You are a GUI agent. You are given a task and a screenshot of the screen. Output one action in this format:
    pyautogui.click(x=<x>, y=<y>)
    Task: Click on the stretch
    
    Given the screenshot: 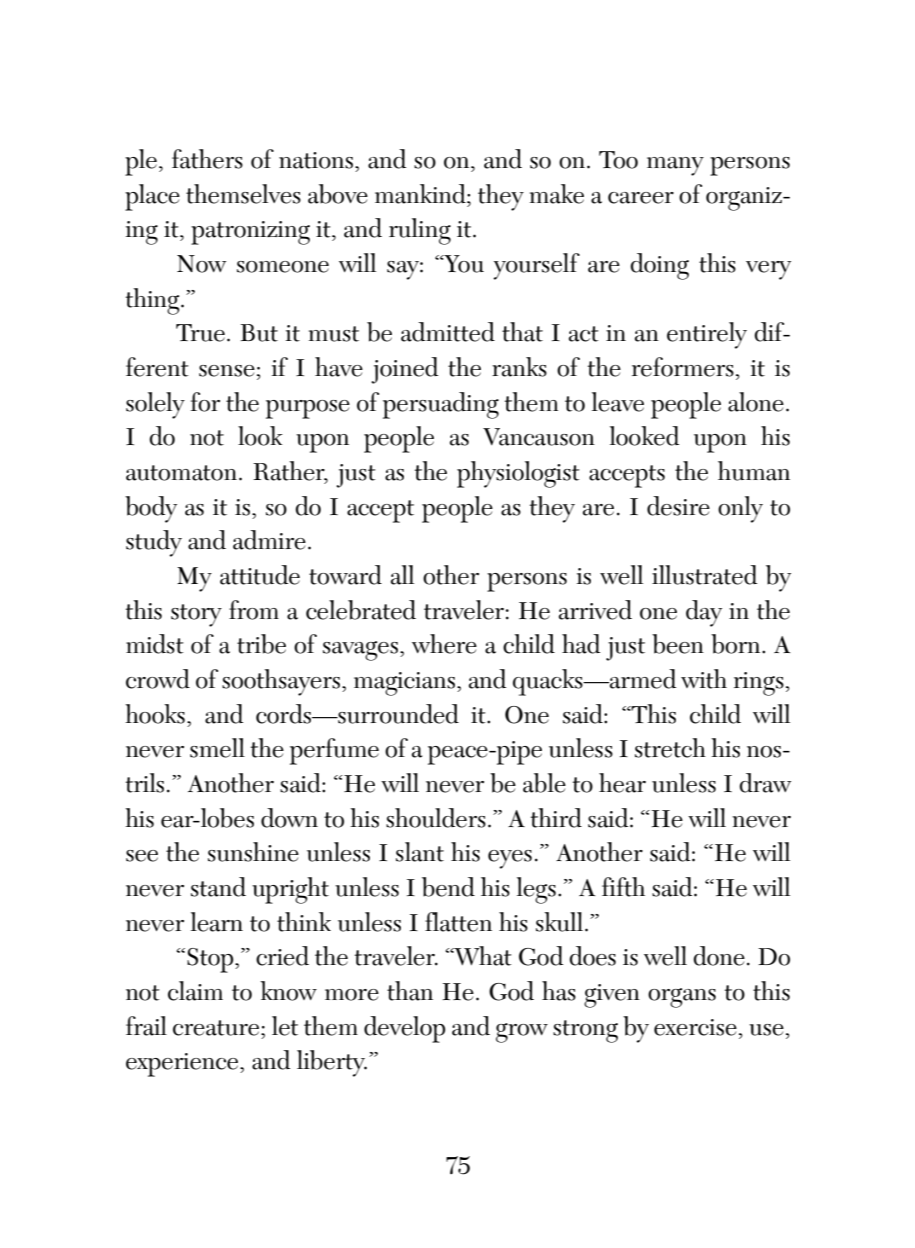 What is the action you would take?
    pyautogui.click(x=670, y=748)
